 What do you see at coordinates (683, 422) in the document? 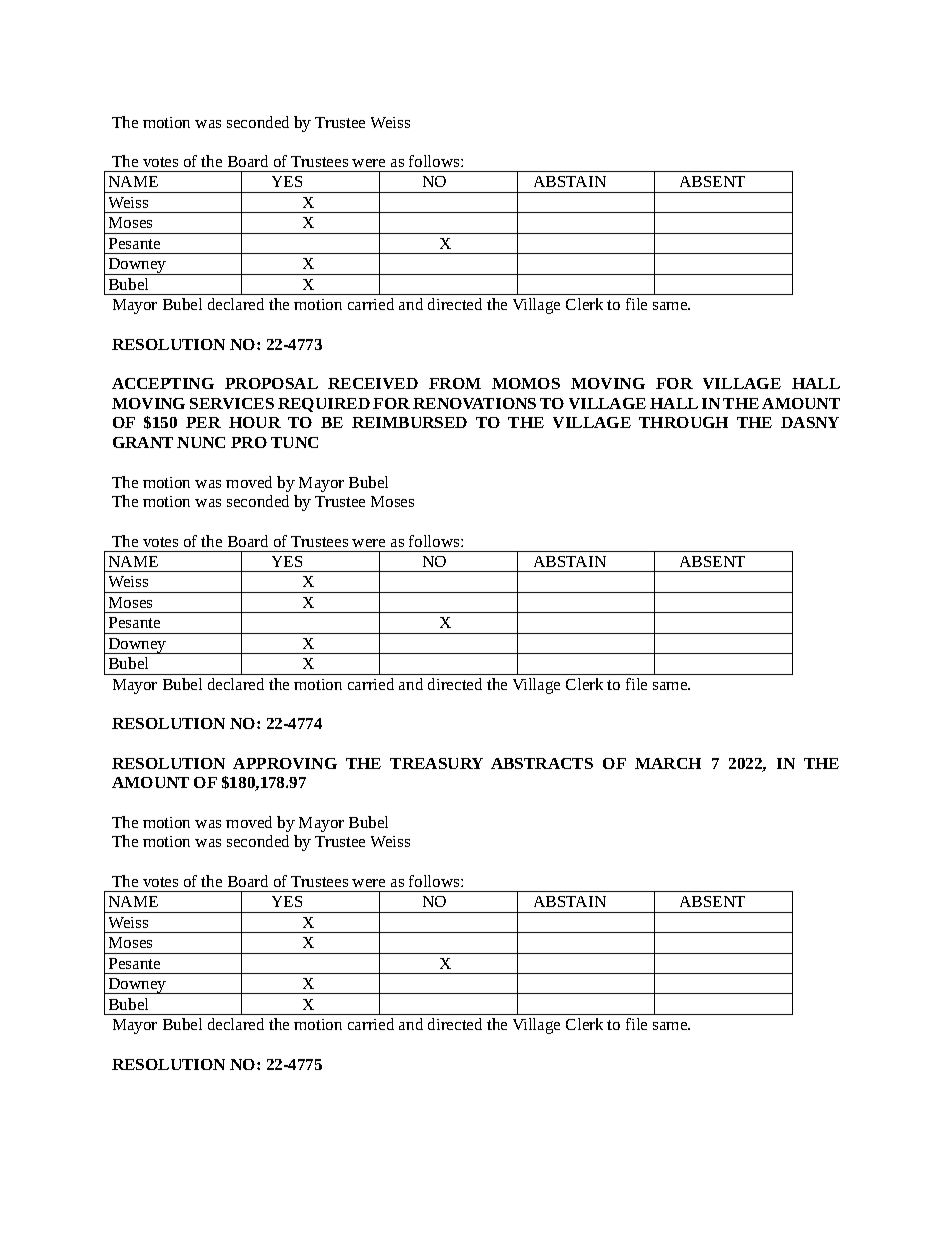
I see `THROUGH` at bounding box center [683, 422].
